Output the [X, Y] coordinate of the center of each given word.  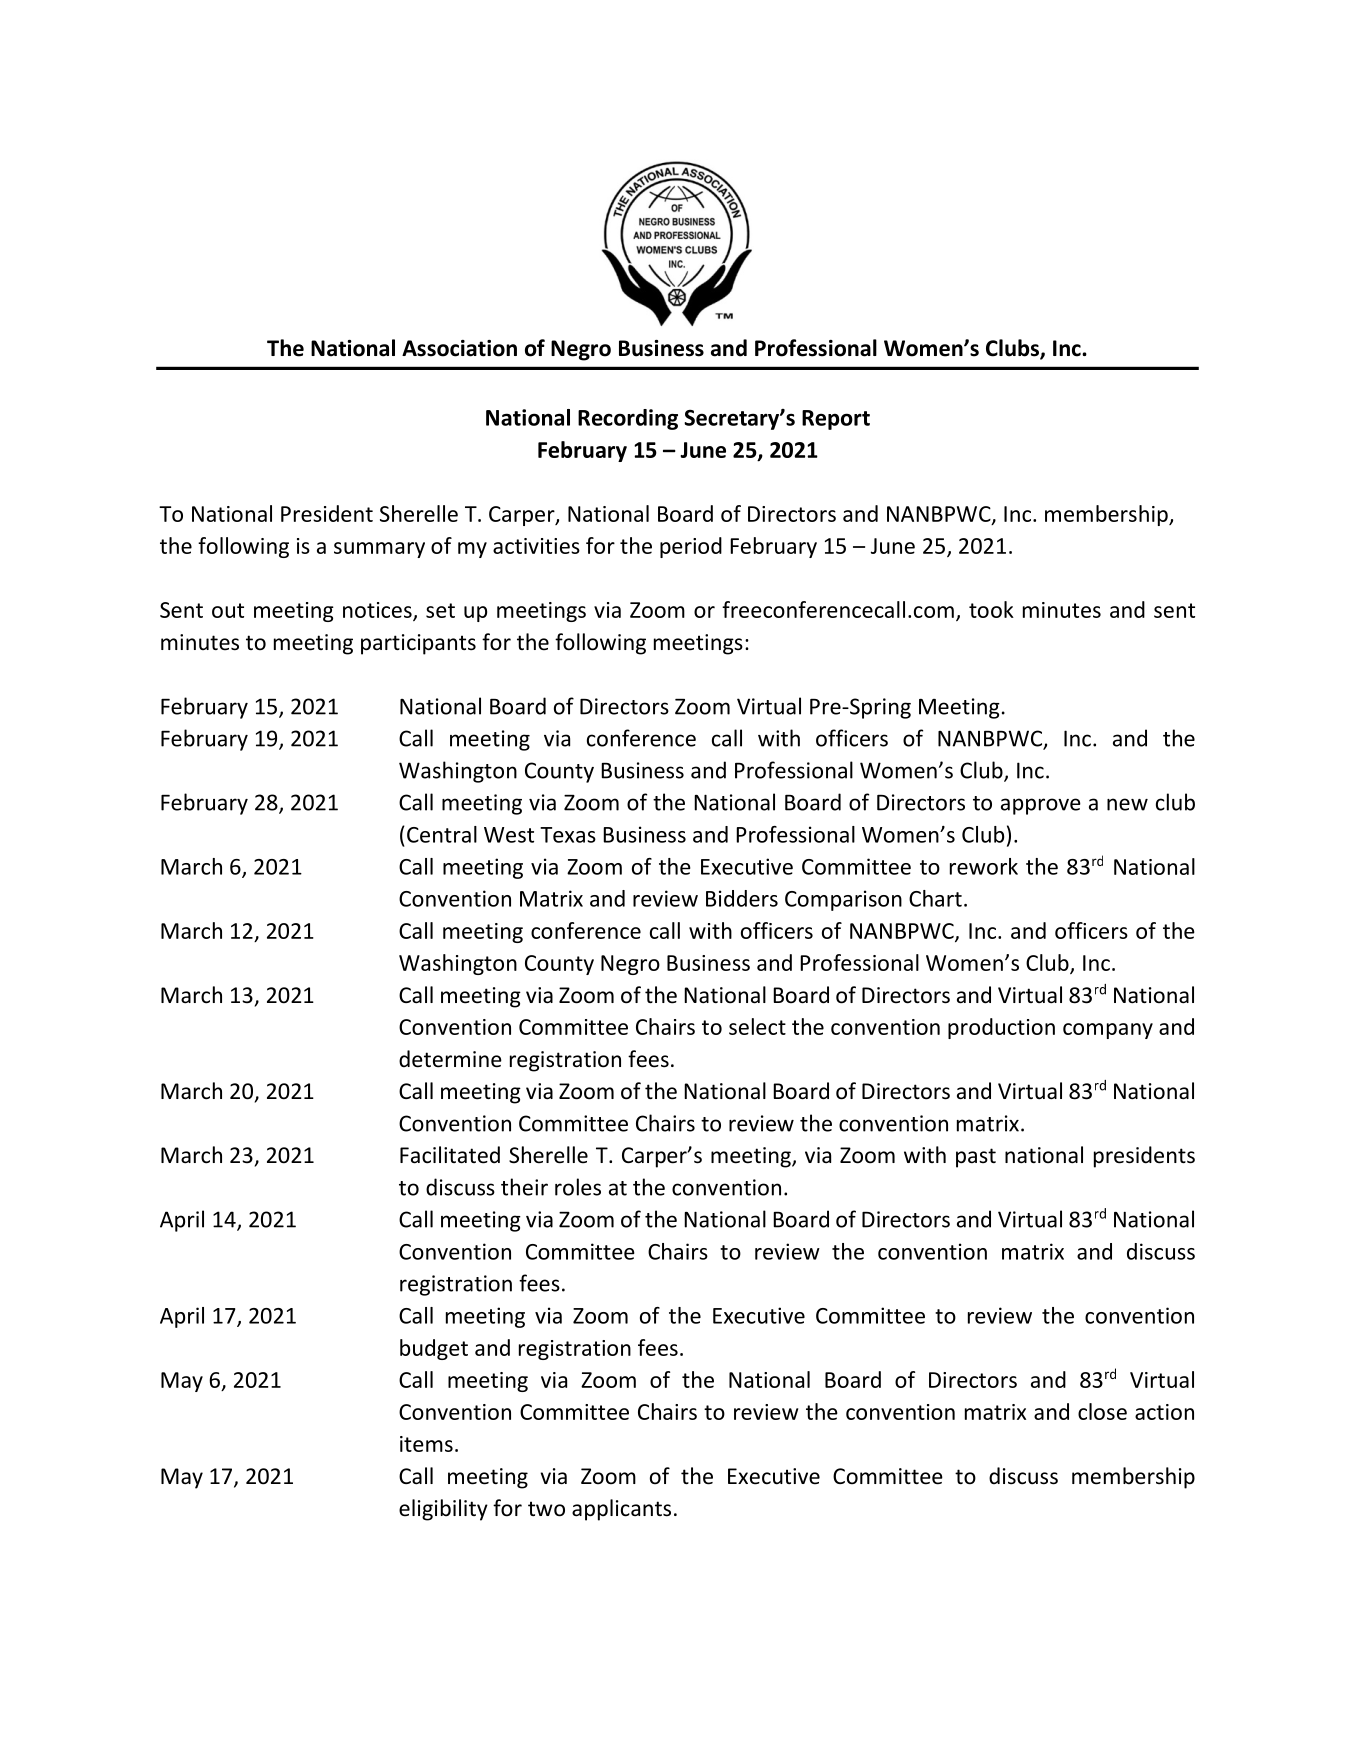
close [1102, 1411]
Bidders [742, 898]
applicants [621, 1510]
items [426, 1444]
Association [459, 348]
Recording [628, 419]
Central [442, 834]
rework [984, 866]
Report [836, 420]
